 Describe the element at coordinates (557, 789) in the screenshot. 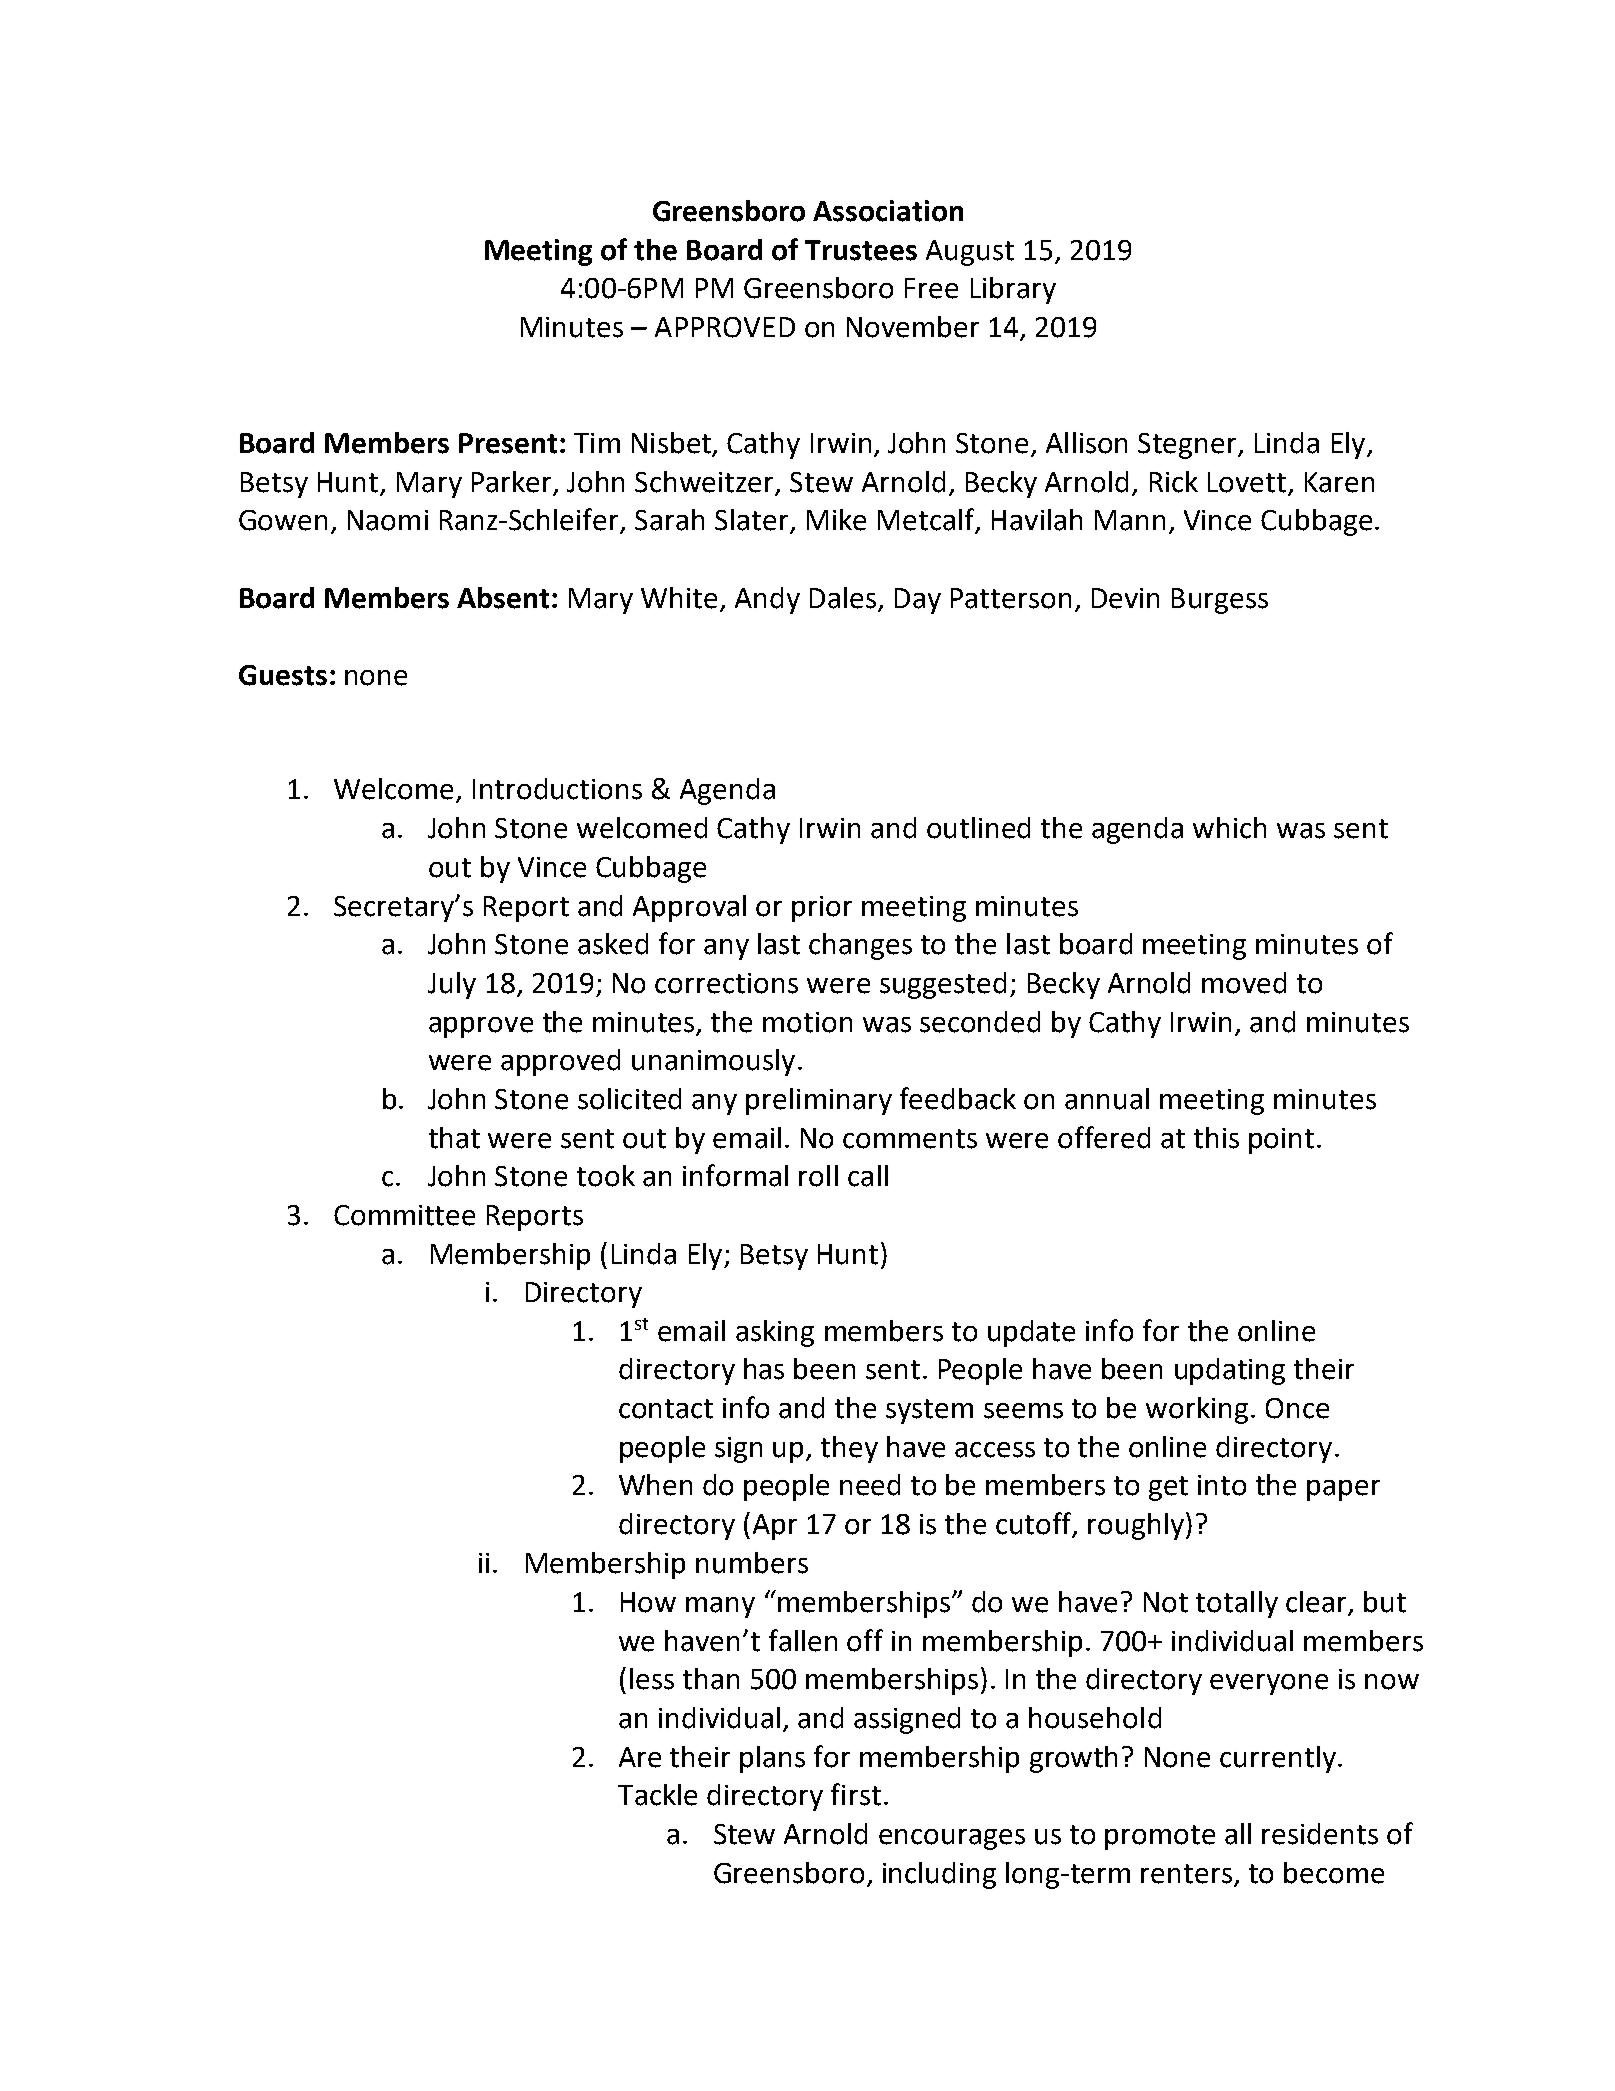

I see `Introductions` at that location.
